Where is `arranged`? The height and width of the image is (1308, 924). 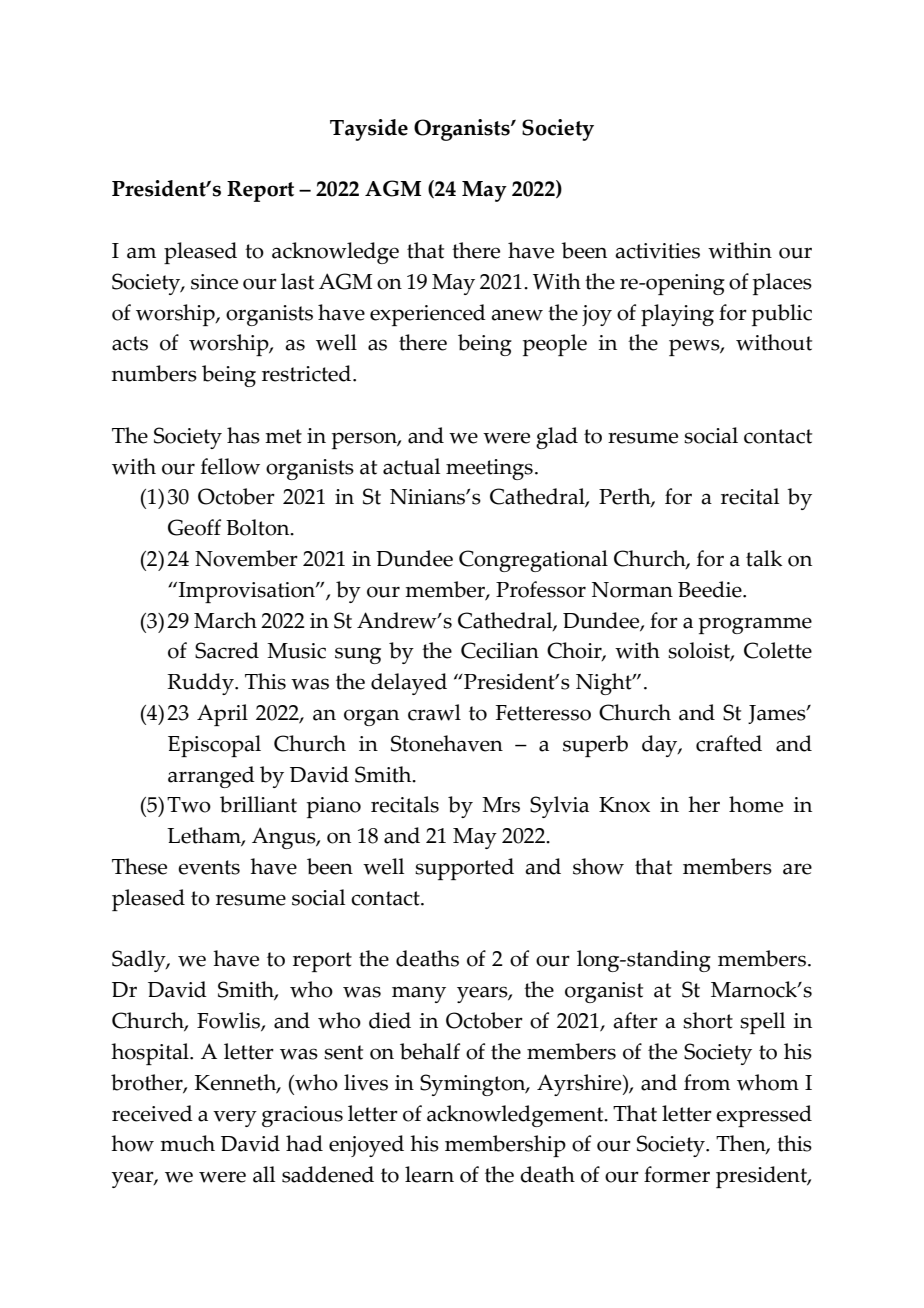 arranged is located at coordinates (211, 777).
